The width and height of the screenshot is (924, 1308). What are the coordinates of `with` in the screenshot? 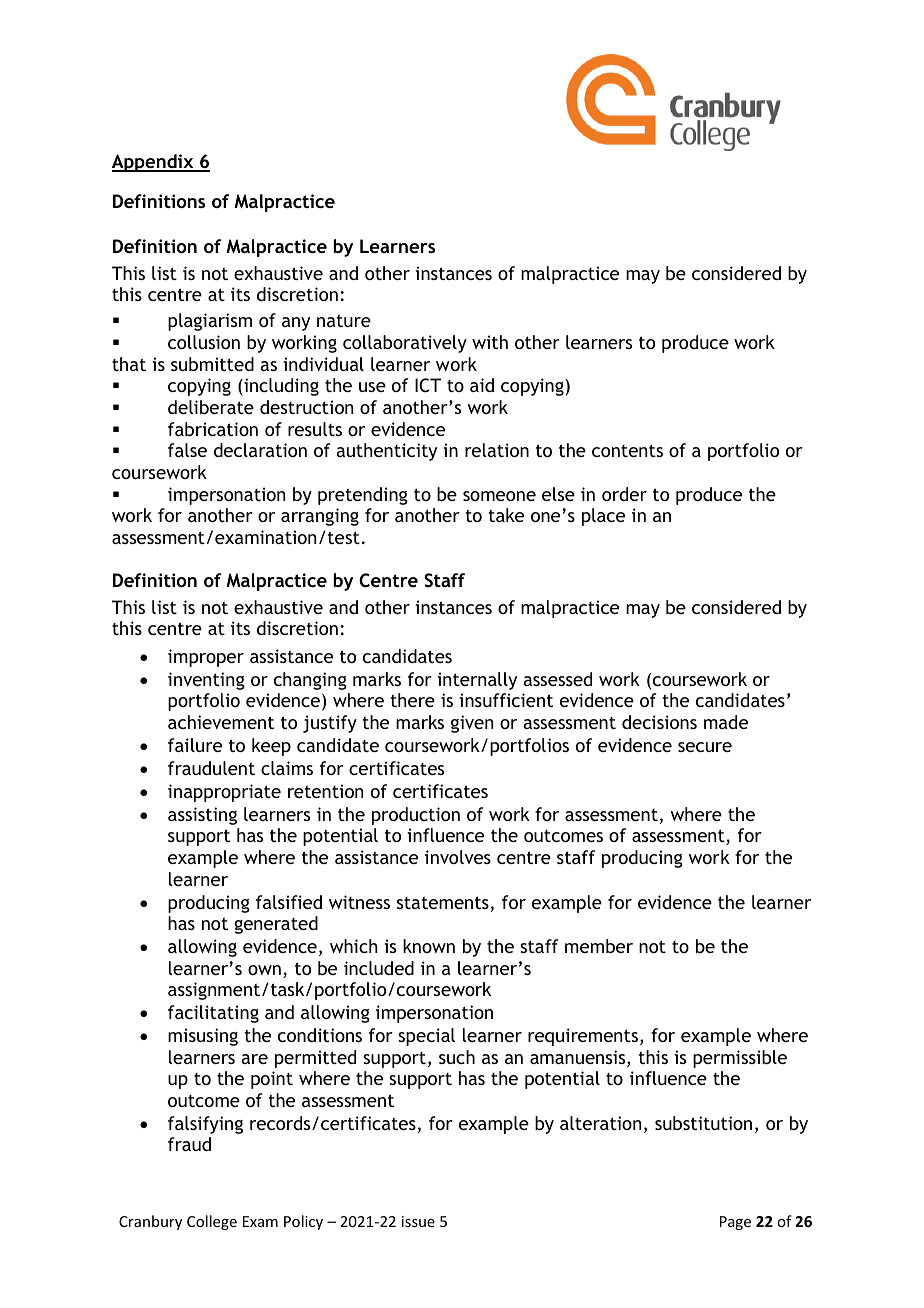 It's located at (490, 342).
